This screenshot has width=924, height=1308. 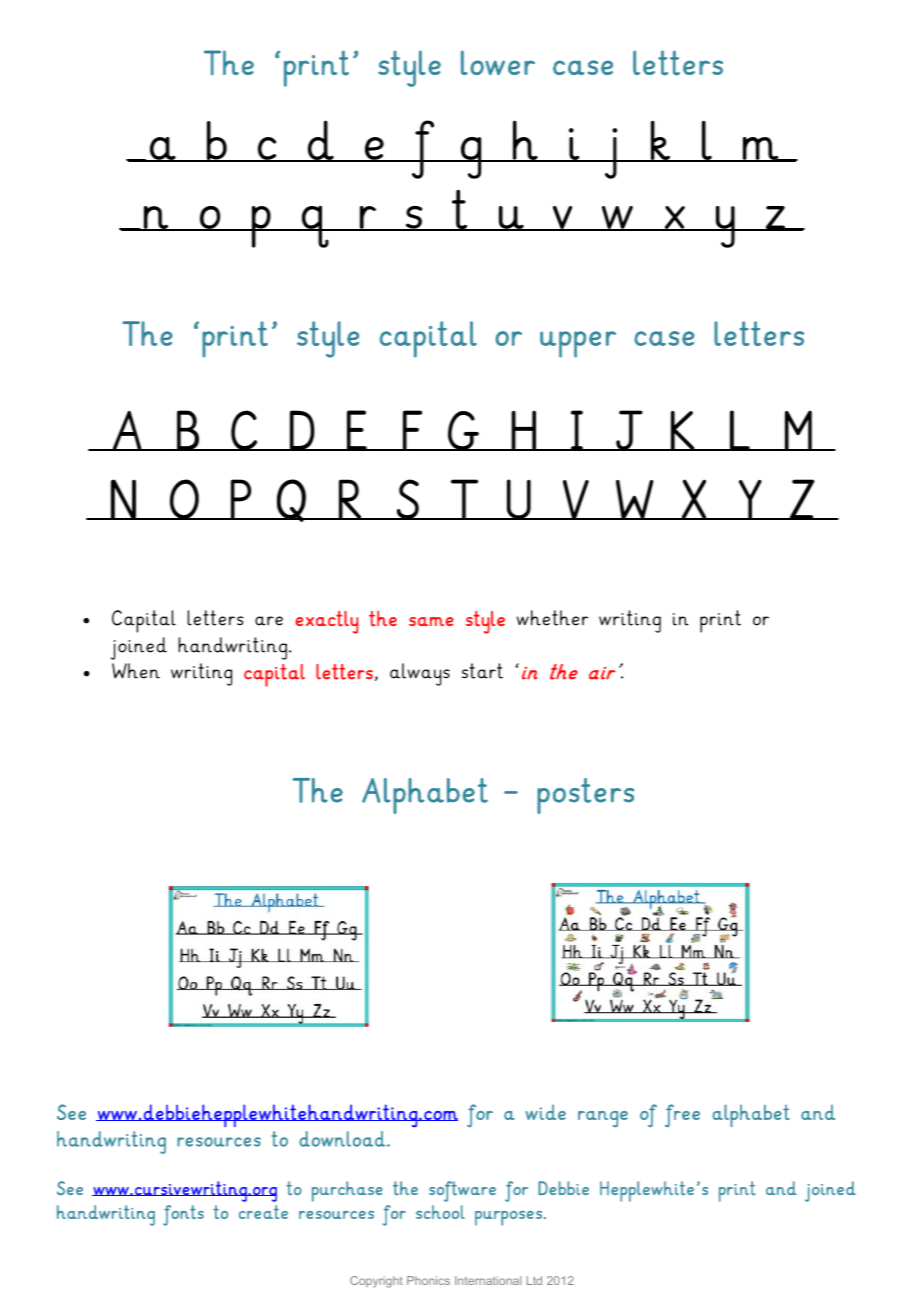 What do you see at coordinates (498, 62) in the screenshot?
I see `lower` at bounding box center [498, 62].
